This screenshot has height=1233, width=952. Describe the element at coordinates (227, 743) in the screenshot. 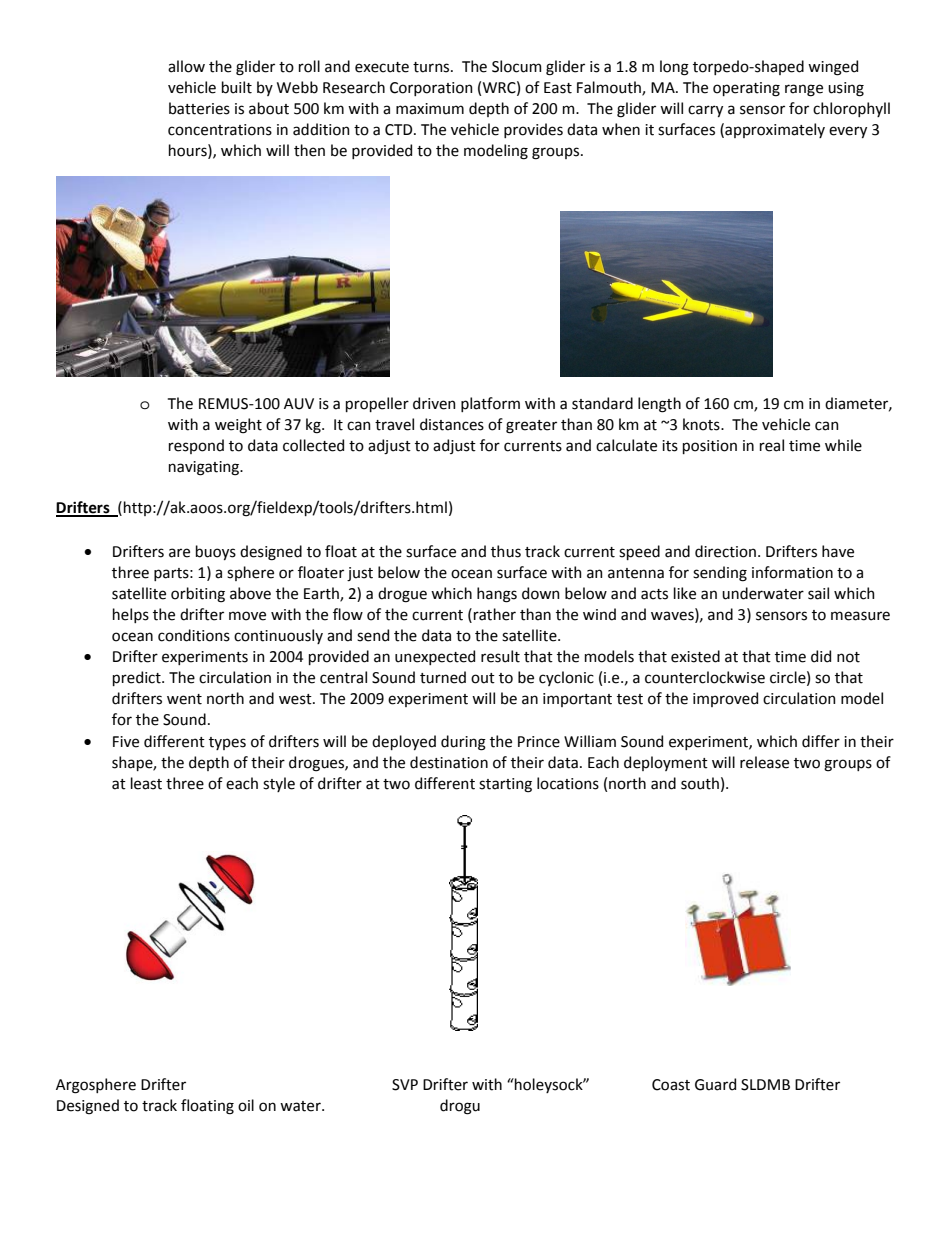

I see `types` at that location.
